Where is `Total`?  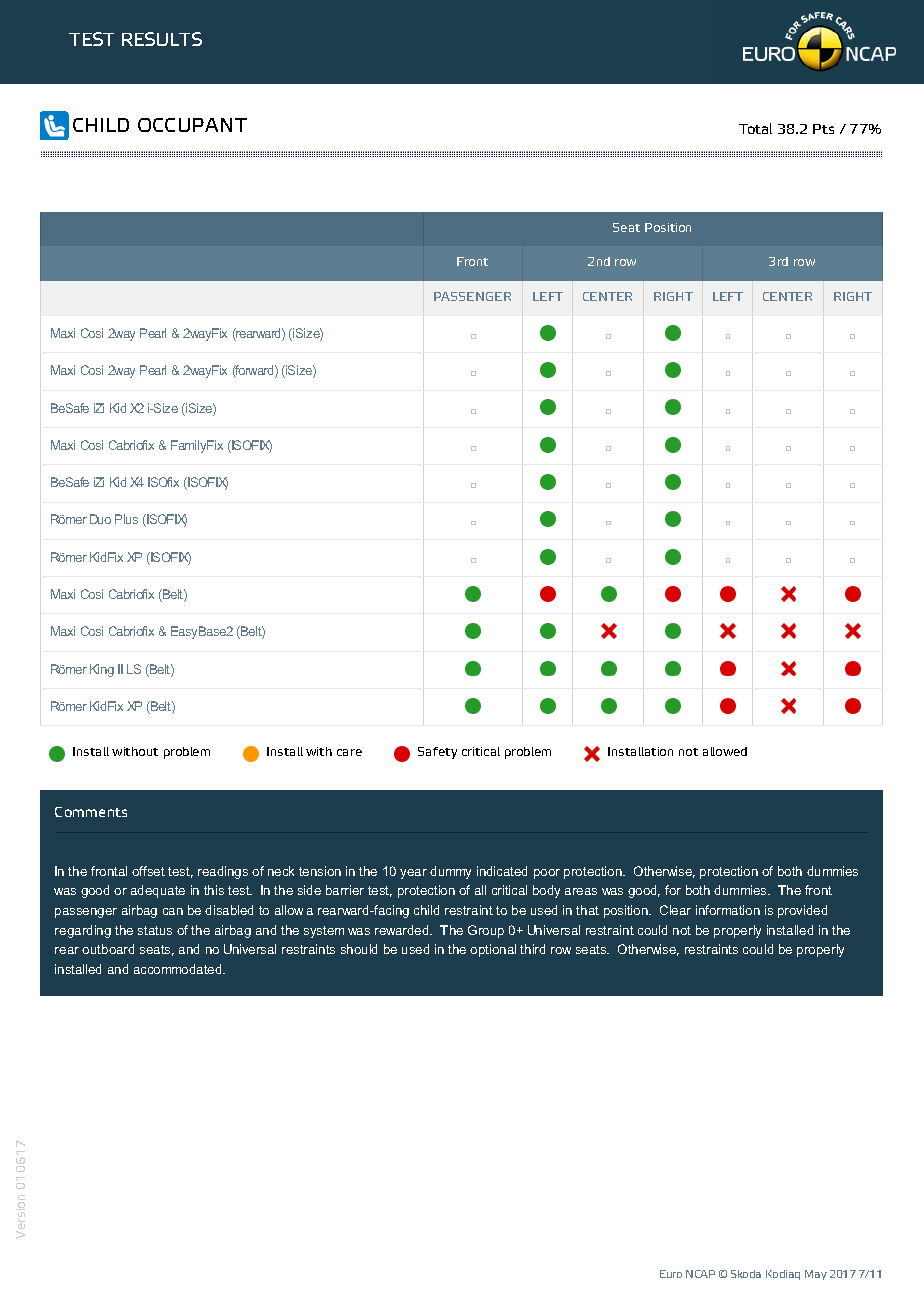
Total is located at coordinates (755, 128).
